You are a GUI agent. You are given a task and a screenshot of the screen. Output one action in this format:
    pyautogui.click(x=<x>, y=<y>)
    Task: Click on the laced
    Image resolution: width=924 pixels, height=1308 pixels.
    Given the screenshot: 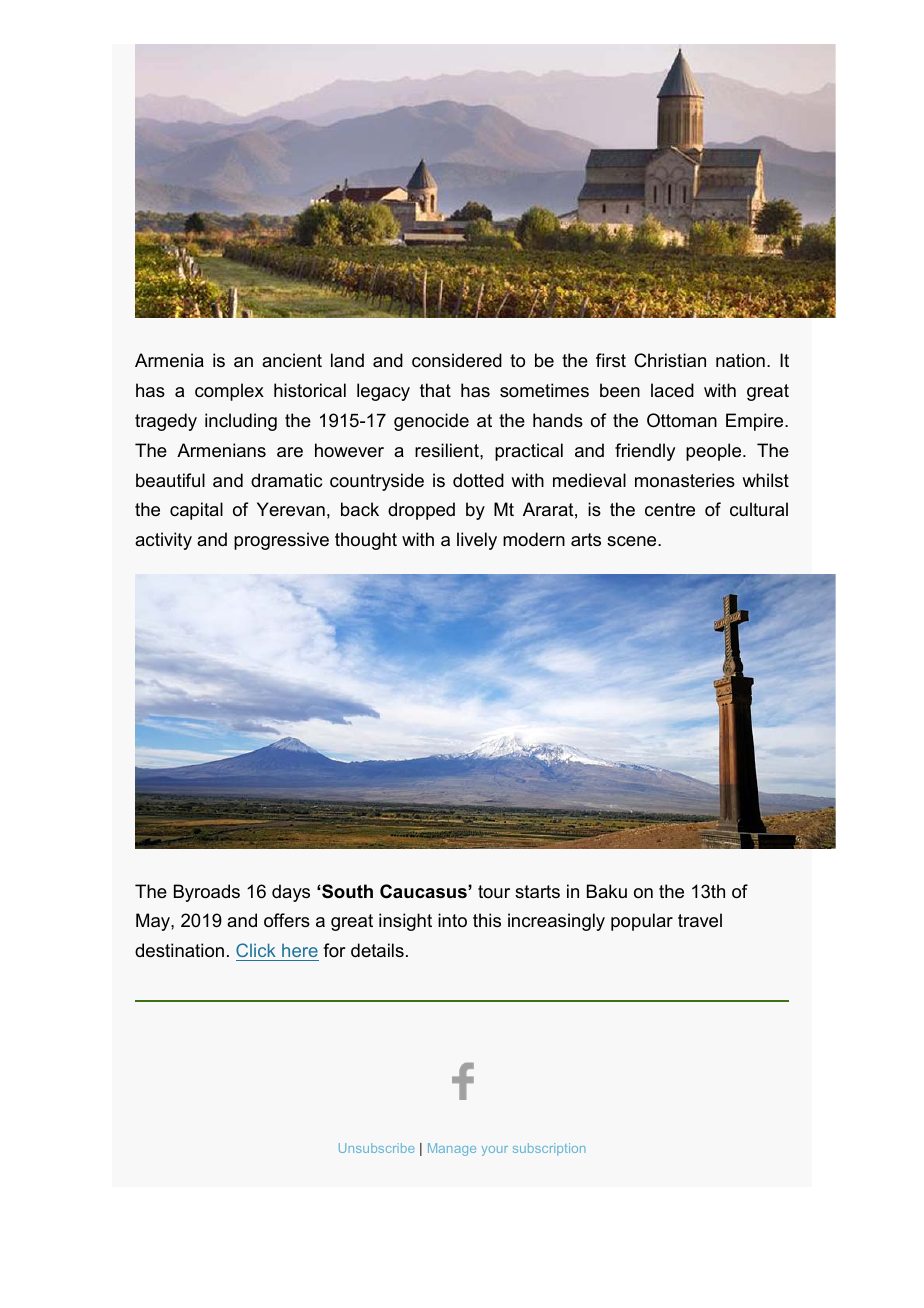 What is the action you would take?
    pyautogui.click(x=672, y=390)
